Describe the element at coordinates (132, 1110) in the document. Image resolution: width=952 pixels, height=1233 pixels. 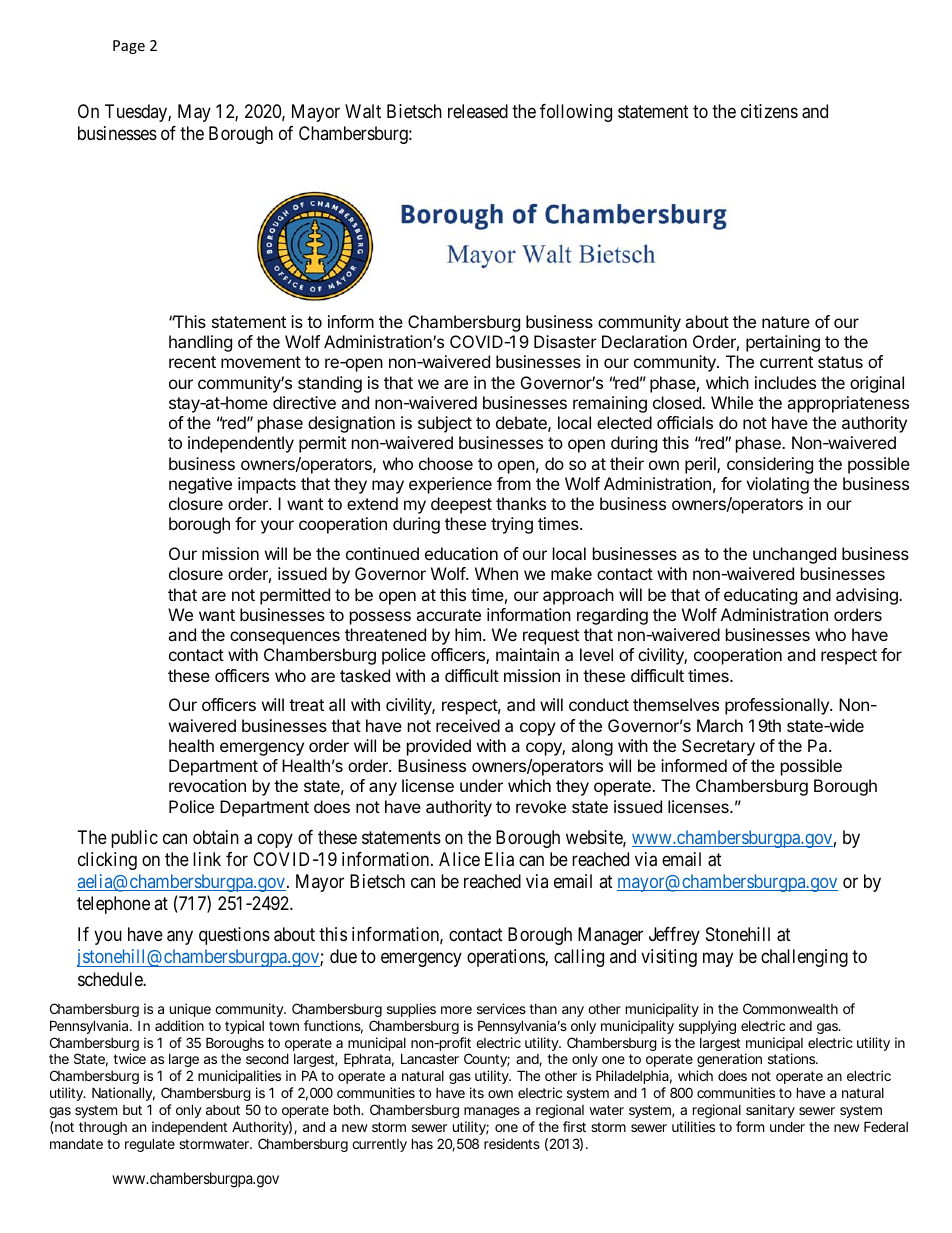
I see `but` at that location.
